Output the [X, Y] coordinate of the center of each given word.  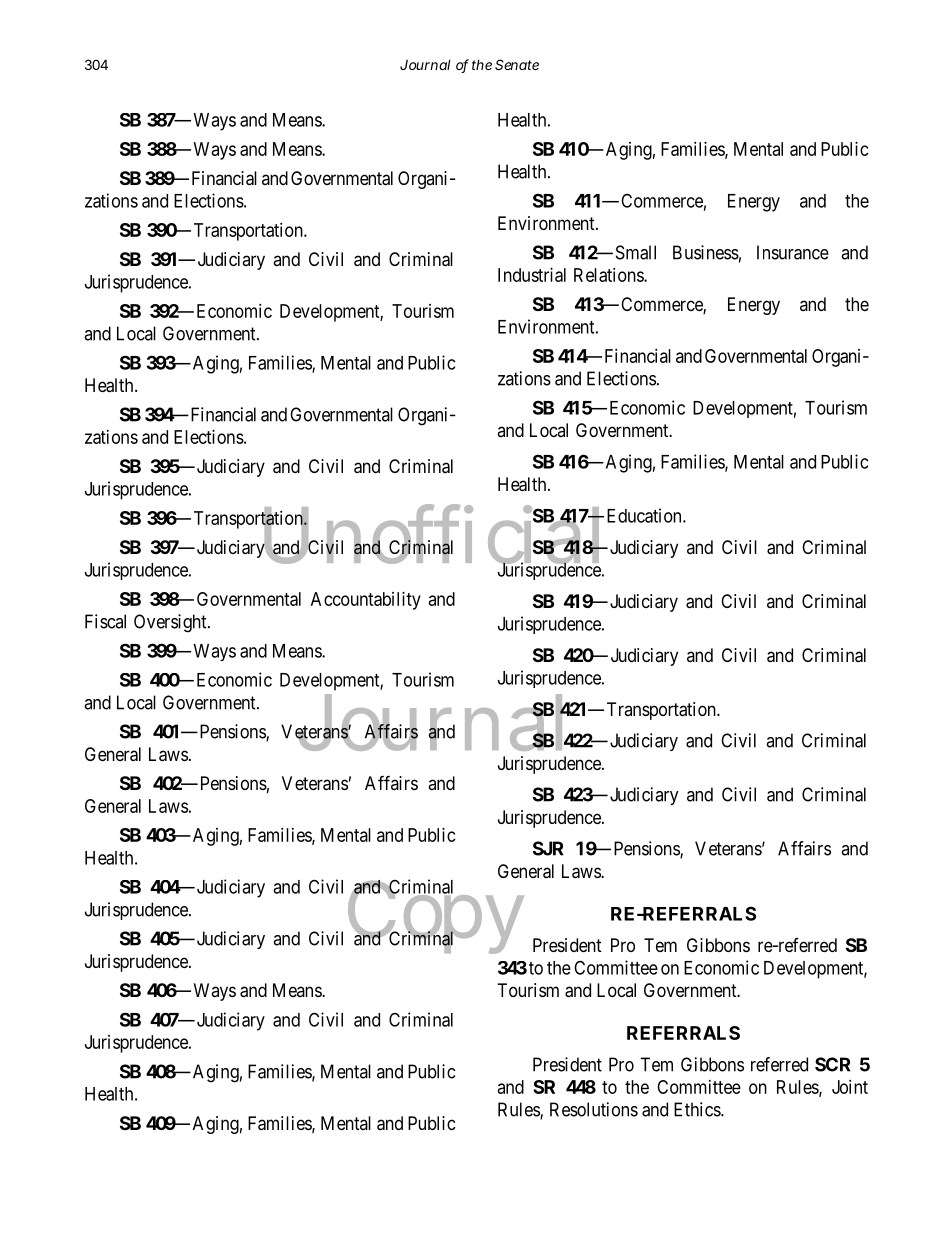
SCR [833, 1064]
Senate [517, 64]
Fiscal [105, 621]
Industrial [532, 275]
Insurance [793, 252]
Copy [436, 916]
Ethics [698, 1109]
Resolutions [594, 1109]
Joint [850, 1087]
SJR [548, 848]
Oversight [171, 623]
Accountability [366, 601]
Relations [609, 275]
